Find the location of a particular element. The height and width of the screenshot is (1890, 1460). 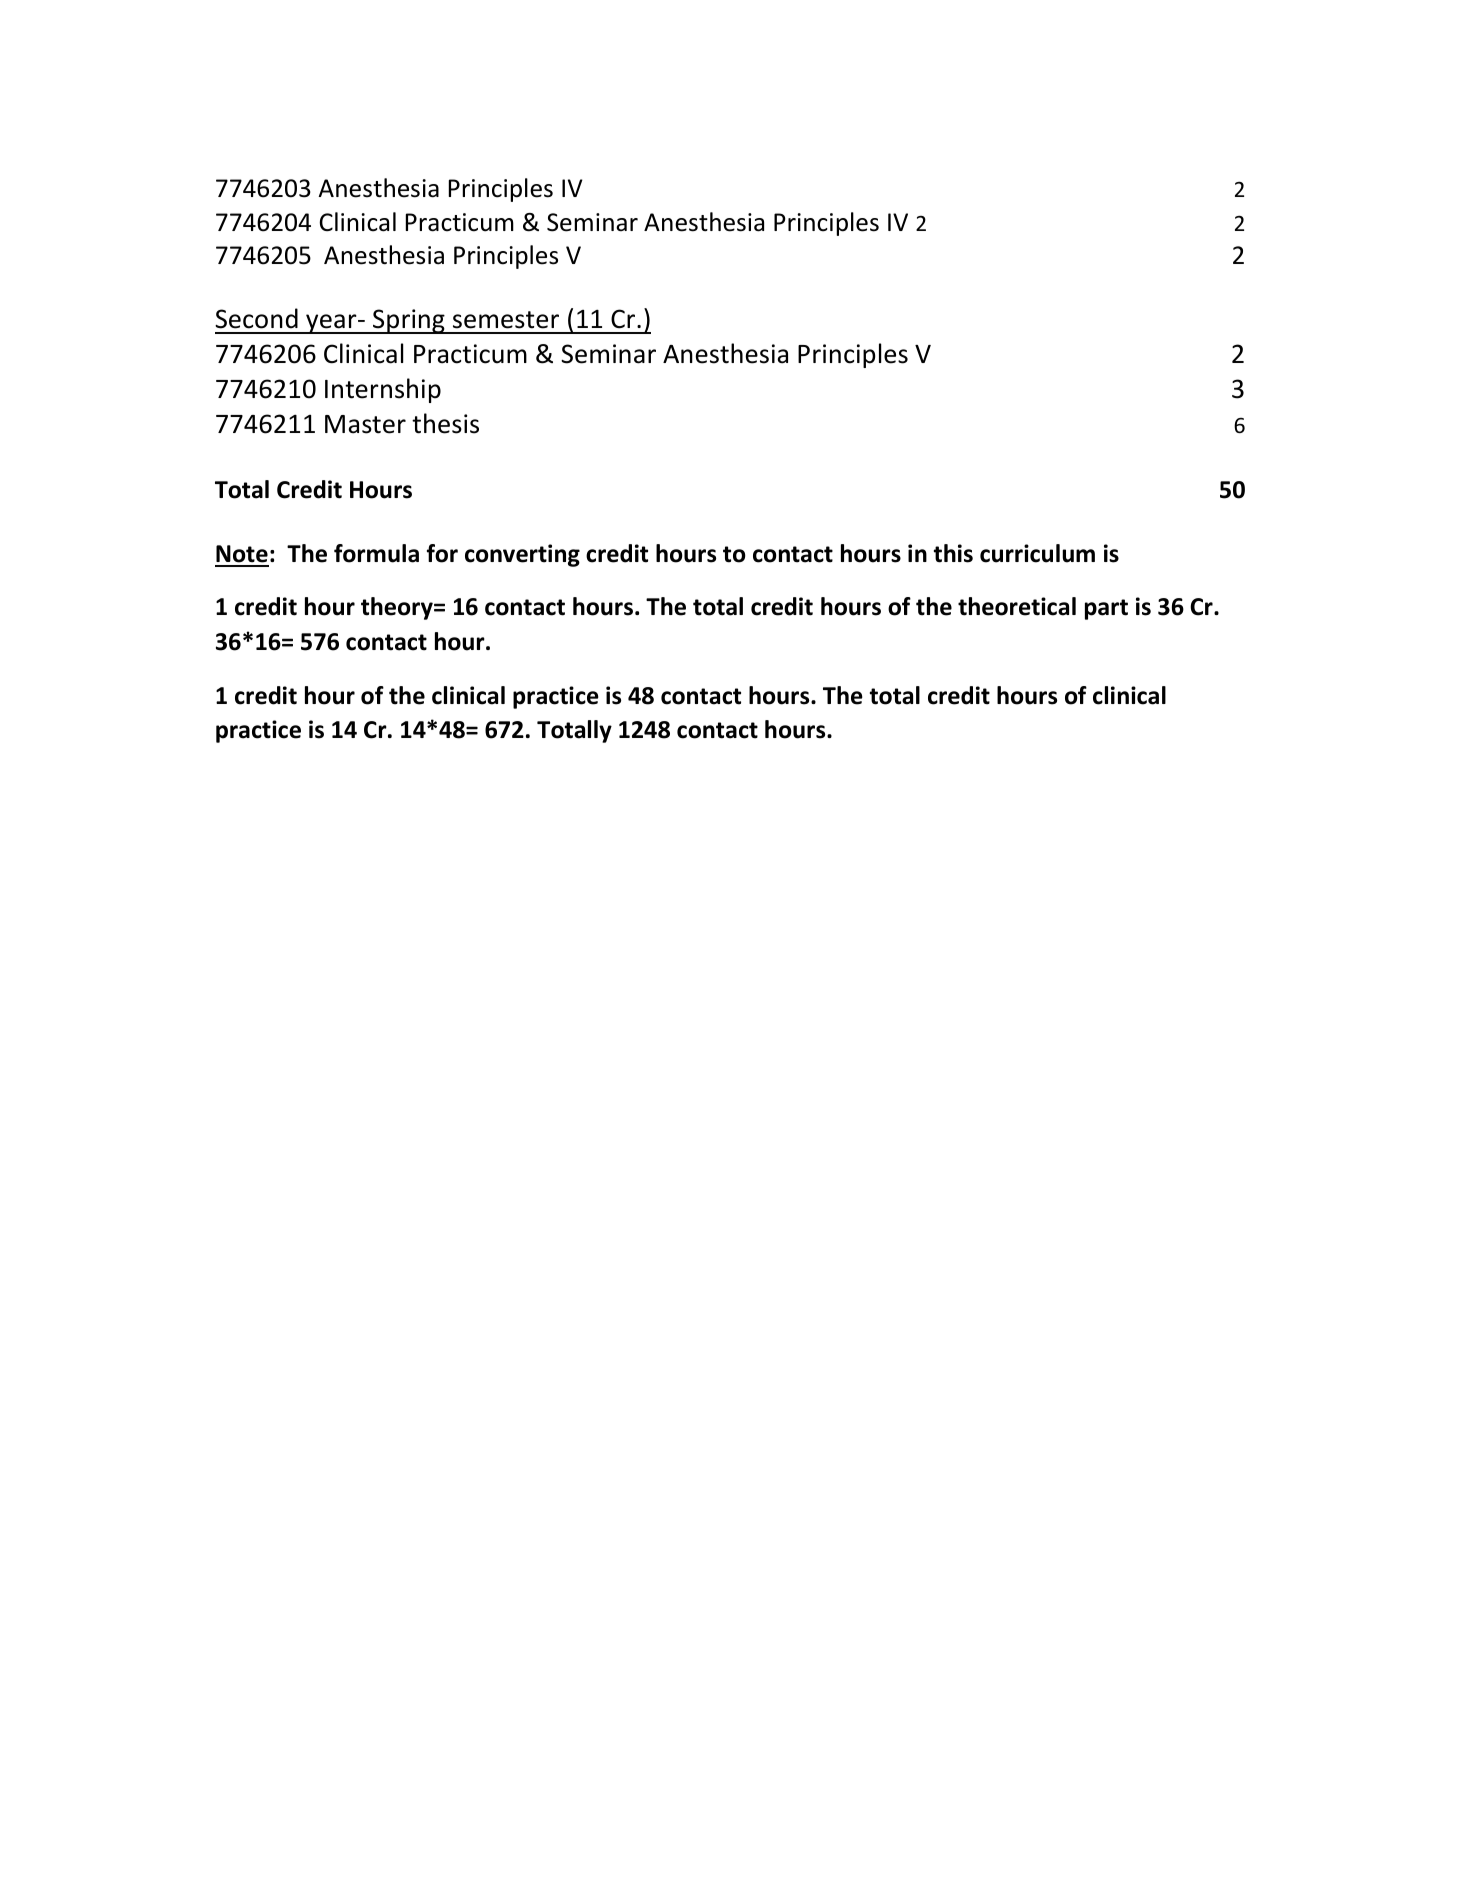

formula is located at coordinates (376, 553).
